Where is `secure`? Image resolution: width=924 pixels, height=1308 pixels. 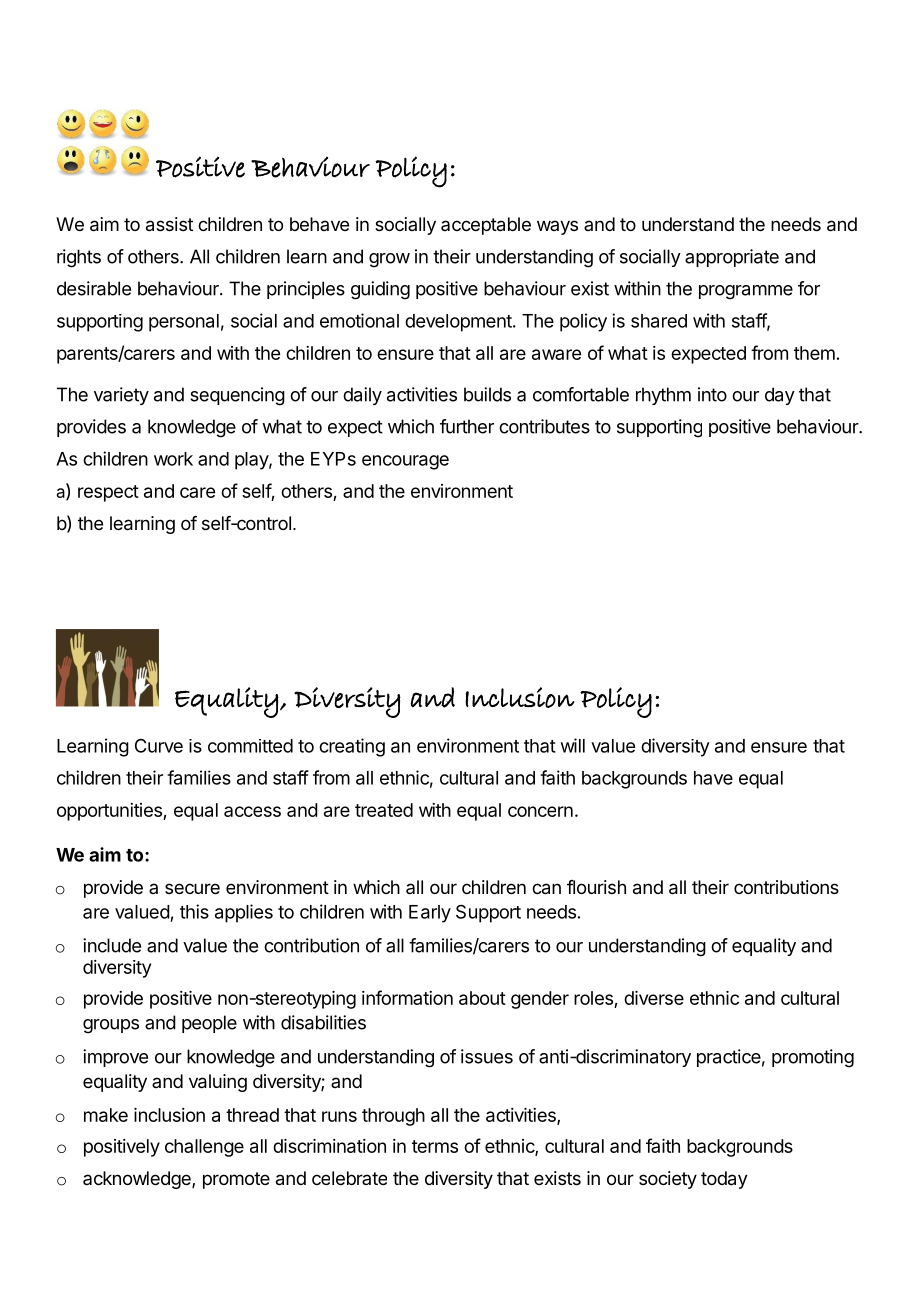
secure is located at coordinates (192, 888).
